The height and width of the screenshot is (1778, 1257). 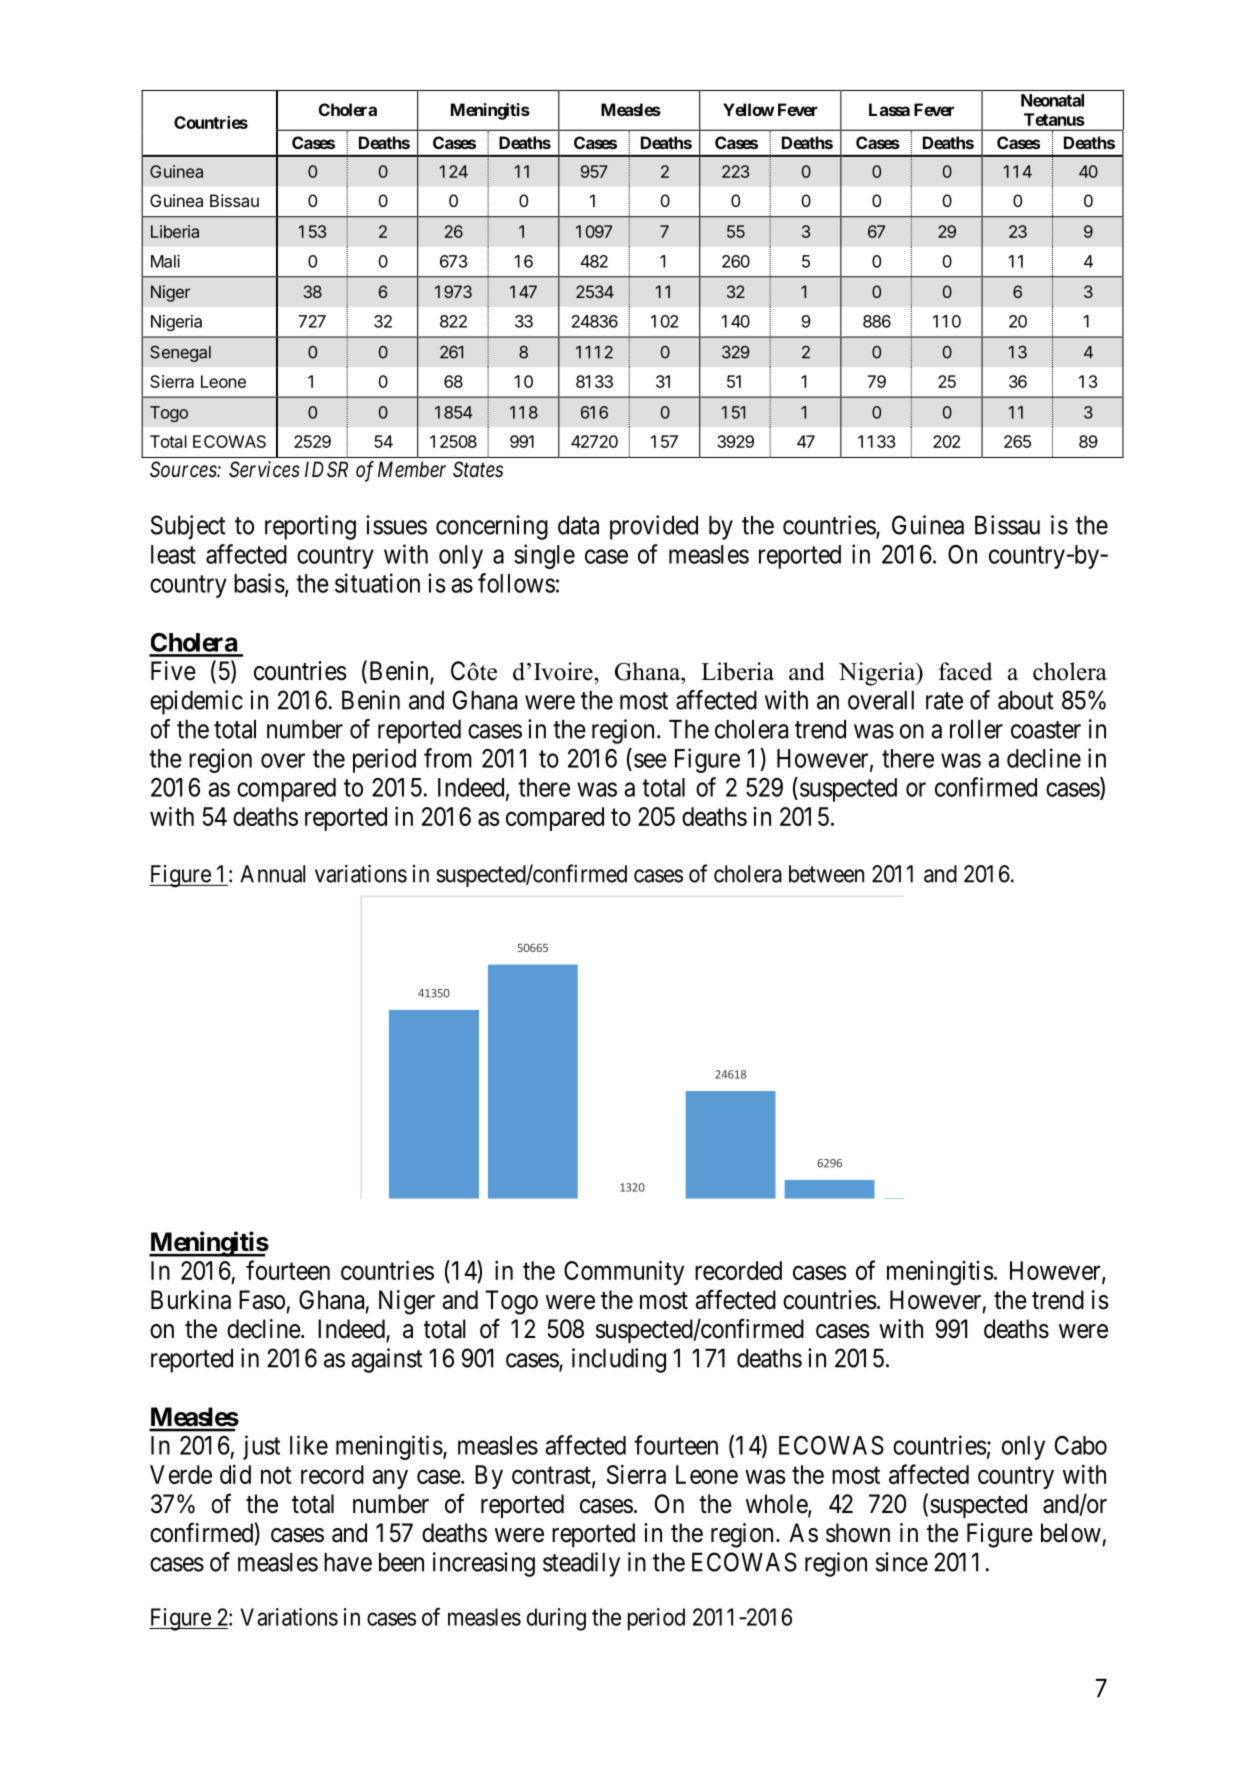 What do you see at coordinates (1081, 1445) in the screenshot?
I see `Cabo` at bounding box center [1081, 1445].
